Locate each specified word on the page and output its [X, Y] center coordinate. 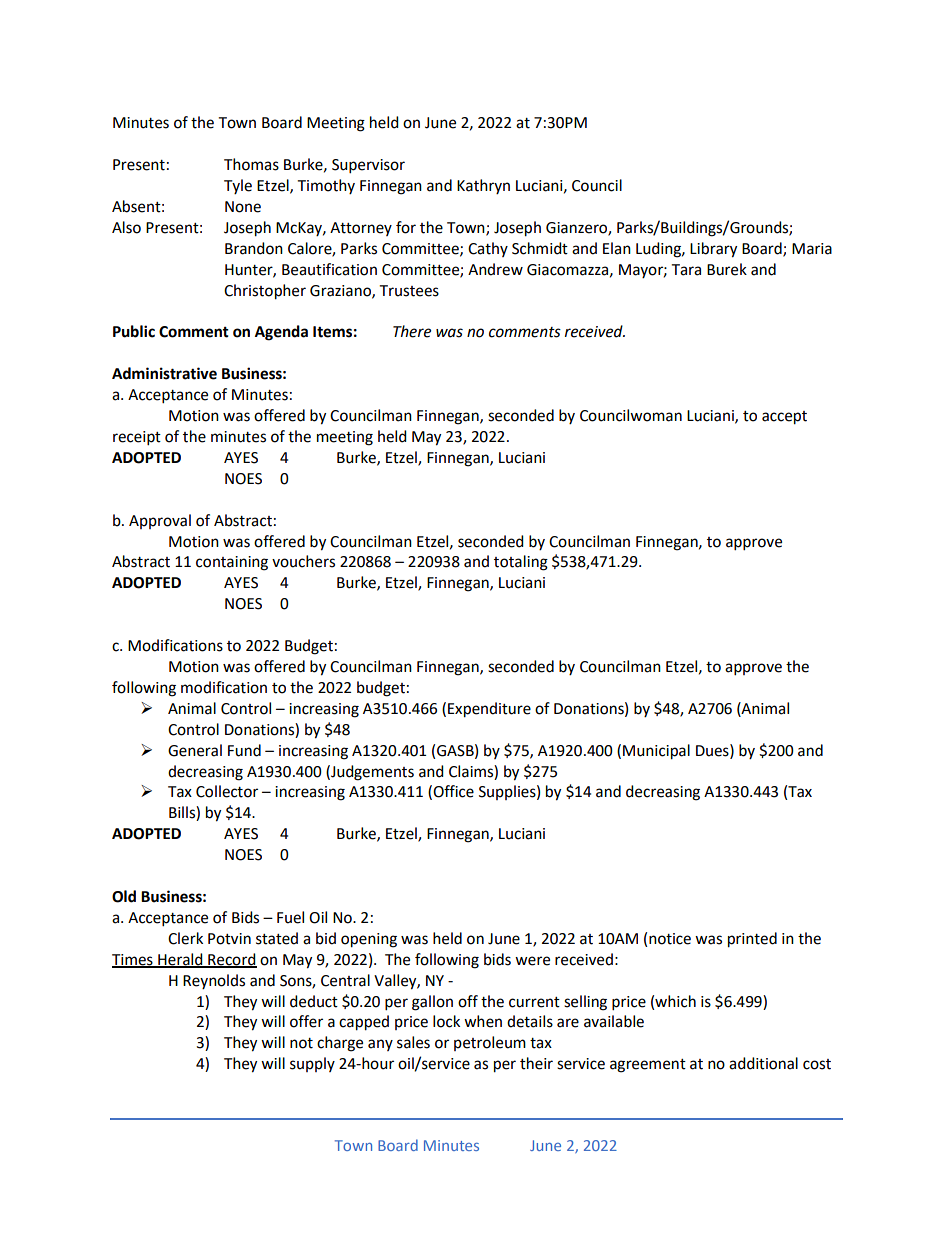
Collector [227, 791]
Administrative [164, 373]
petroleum [490, 1043]
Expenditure [489, 710]
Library [713, 250]
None [243, 207]
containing [232, 563]
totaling [521, 563]
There [412, 331]
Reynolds [214, 981]
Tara [686, 270]
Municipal [656, 752]
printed [752, 940]
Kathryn [483, 186]
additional [763, 1063]
